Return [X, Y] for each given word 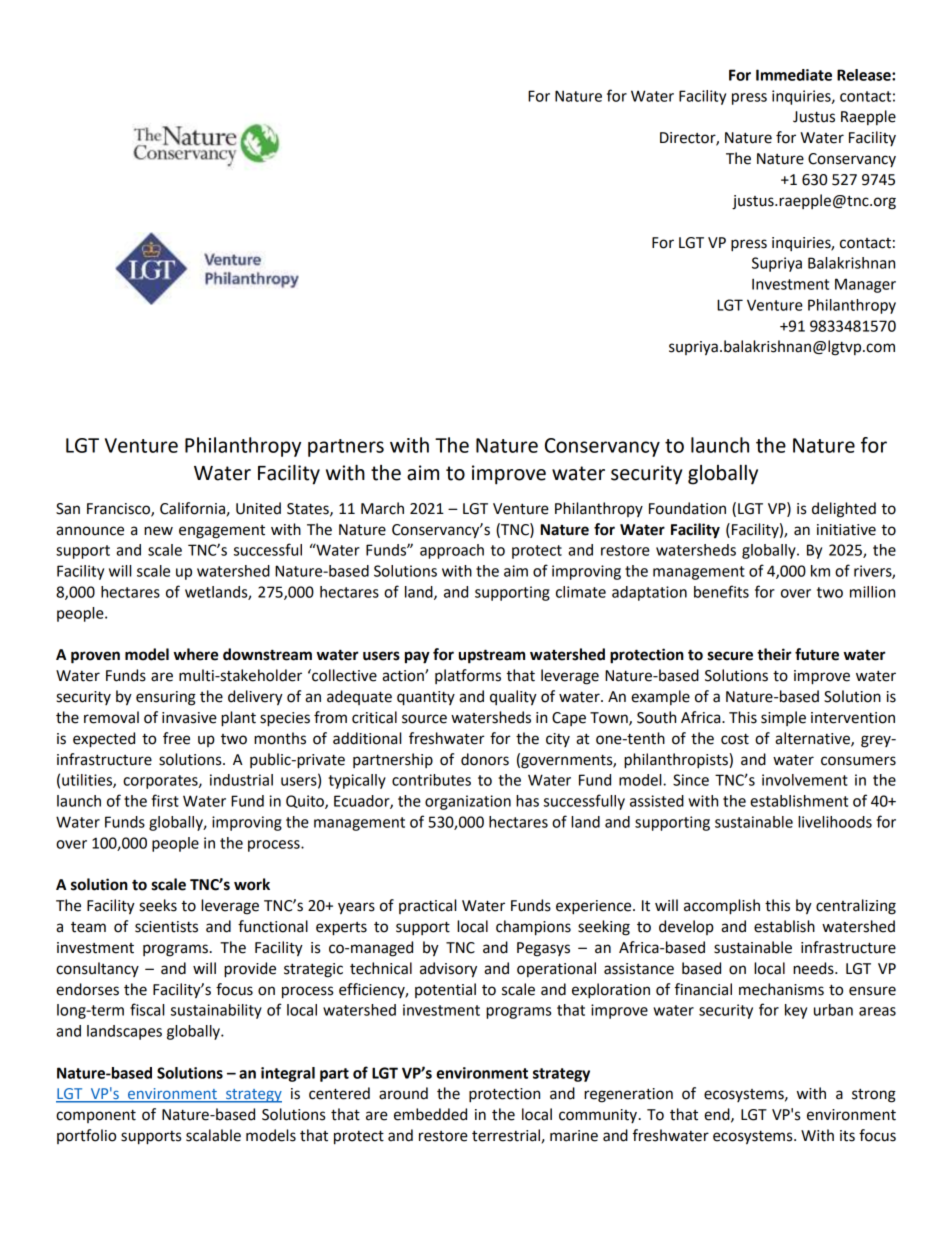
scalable [213, 1135]
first [165, 800]
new [158, 531]
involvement [805, 780]
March [382, 508]
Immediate [794, 75]
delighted [844, 510]
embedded [430, 1114]
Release [865, 75]
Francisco [119, 509]
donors [485, 759]
